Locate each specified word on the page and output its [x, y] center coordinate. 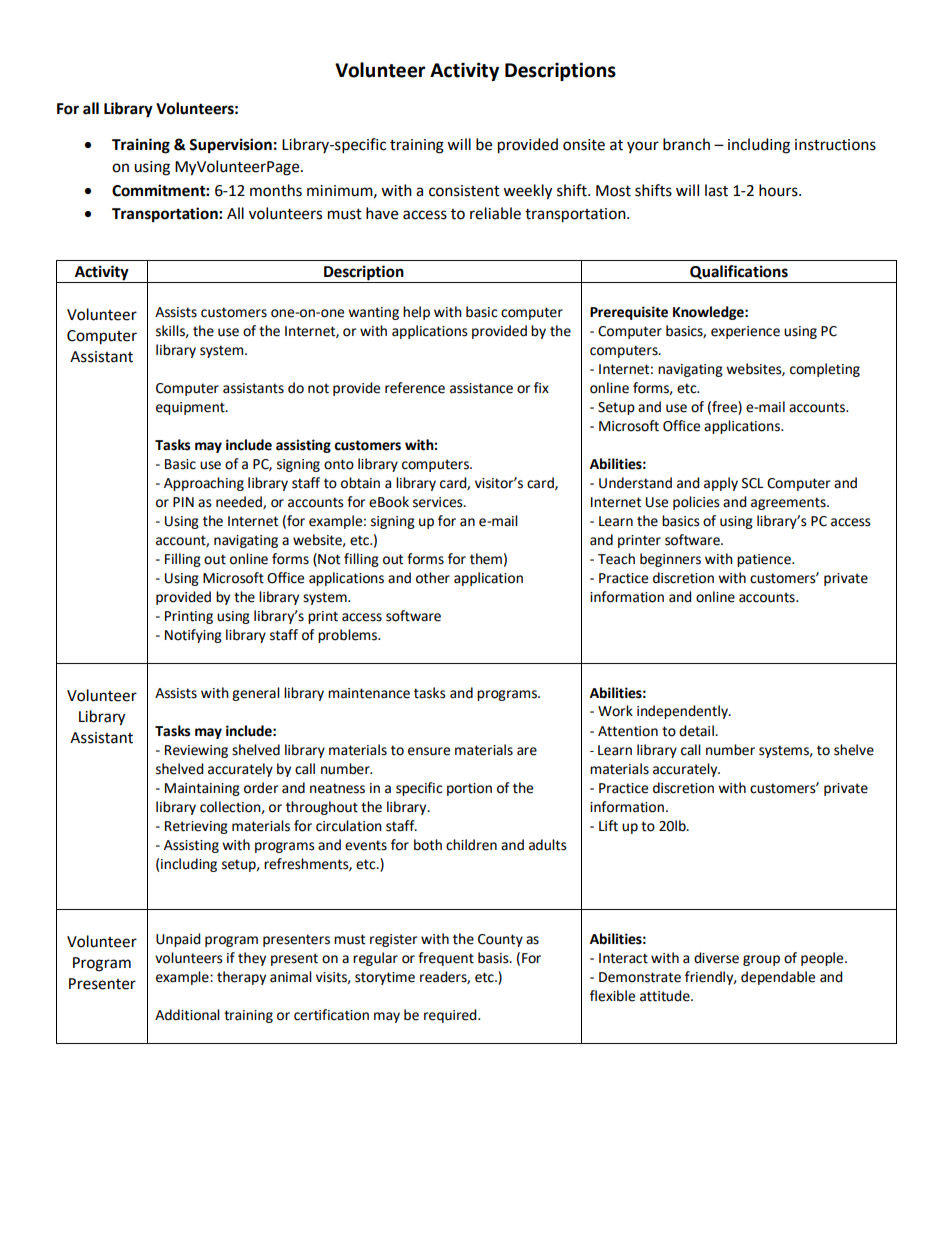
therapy [241, 978]
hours [779, 190]
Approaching [204, 484]
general [256, 694]
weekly [527, 192]
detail [697, 731]
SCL [753, 483]
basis [494, 958]
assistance [481, 388]
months [276, 190]
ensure [429, 751]
